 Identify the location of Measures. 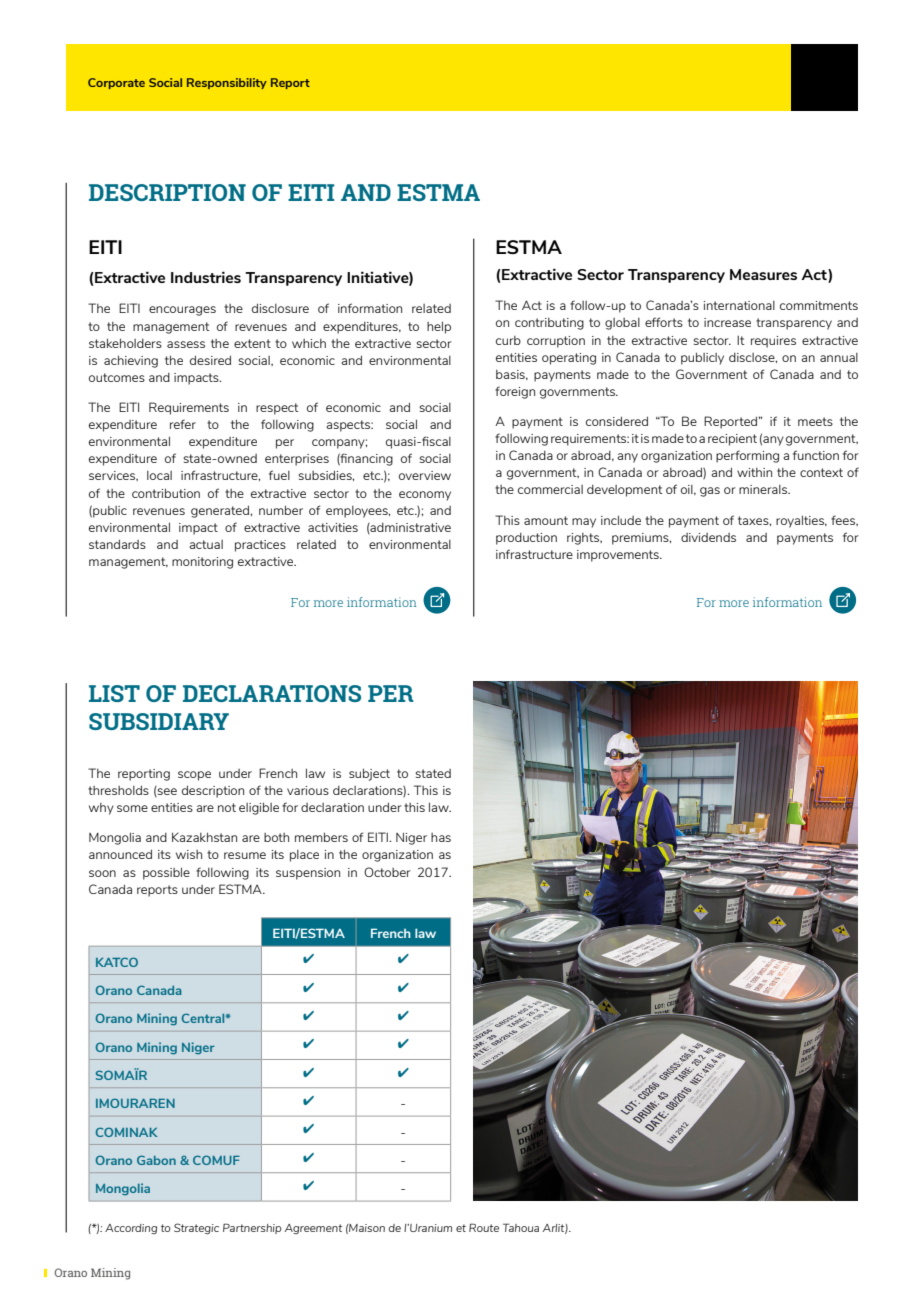
(763, 274).
